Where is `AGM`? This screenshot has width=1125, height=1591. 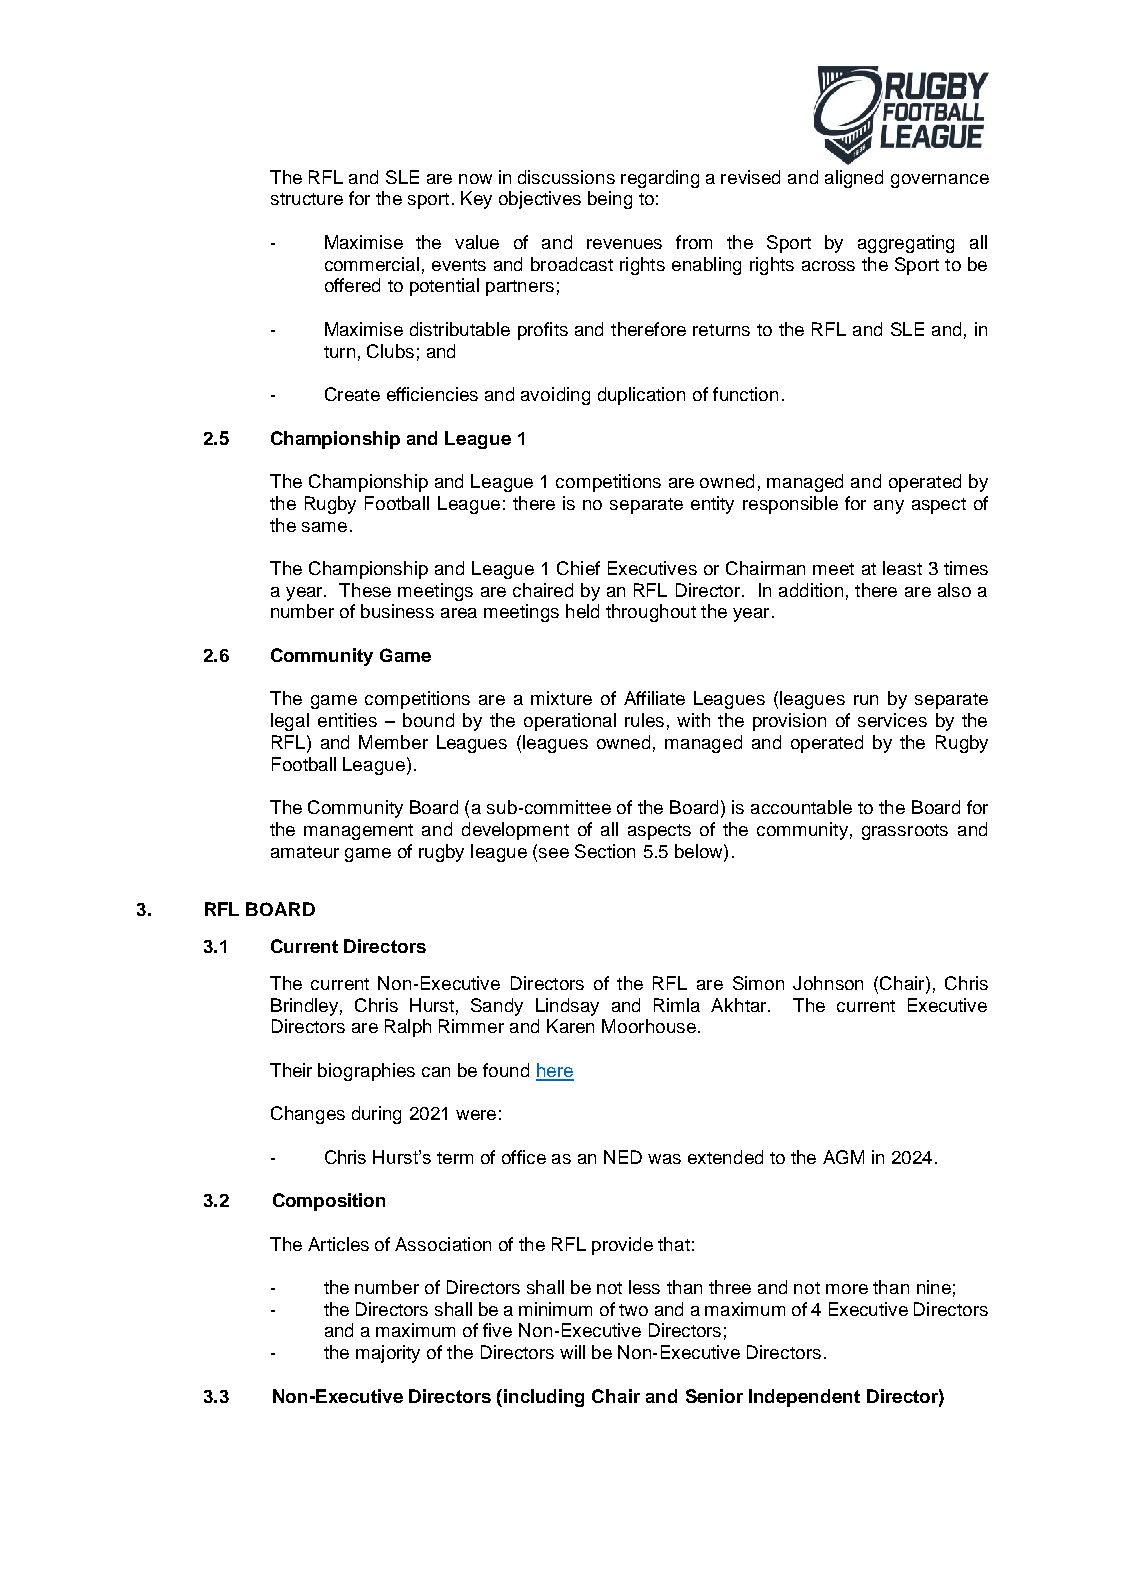 AGM is located at coordinates (843, 1157).
